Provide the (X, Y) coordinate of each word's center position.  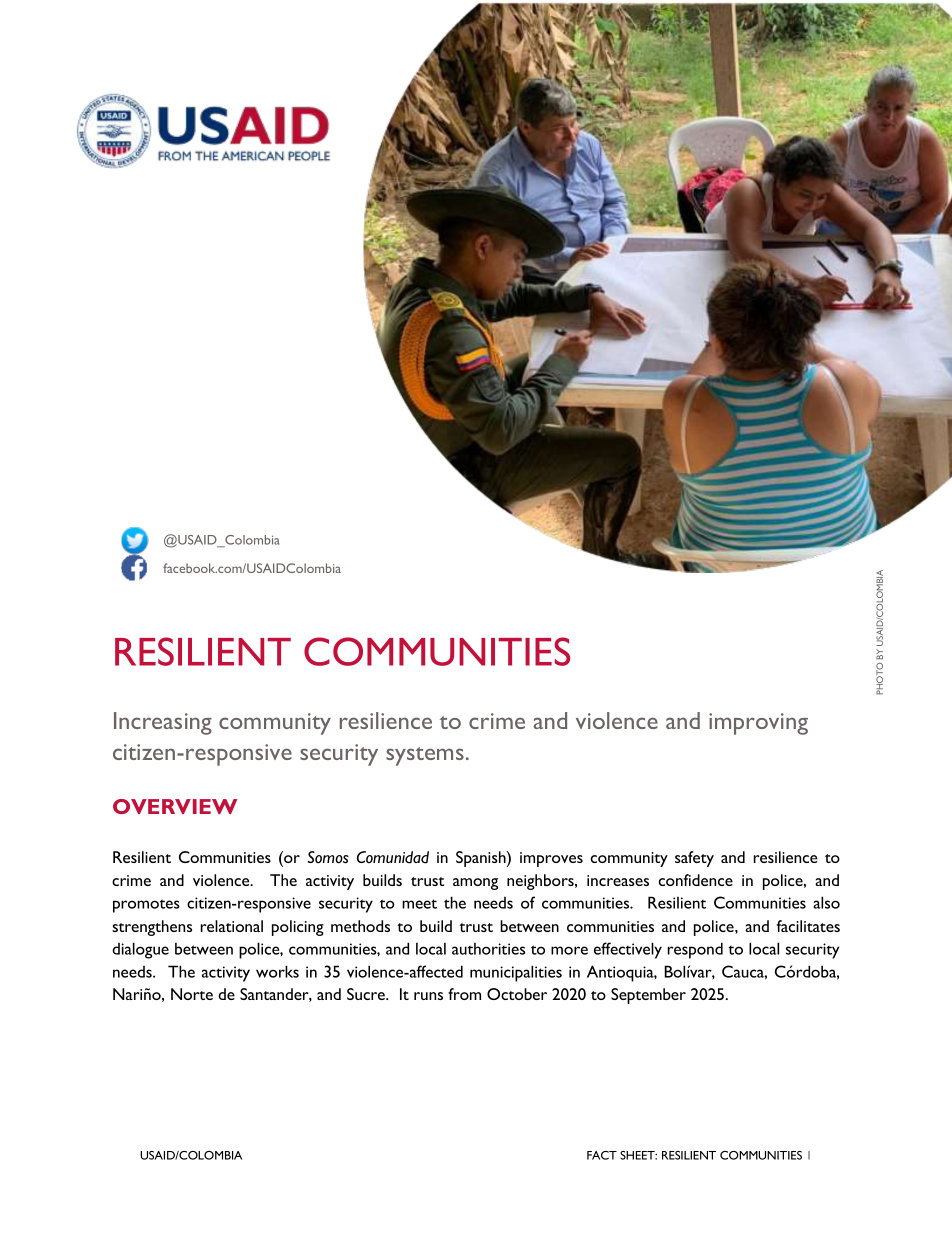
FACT (602, 1155)
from (464, 994)
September (648, 996)
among (475, 884)
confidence (695, 880)
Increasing (163, 723)
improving (758, 724)
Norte (192, 994)
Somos (328, 857)
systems (425, 756)
